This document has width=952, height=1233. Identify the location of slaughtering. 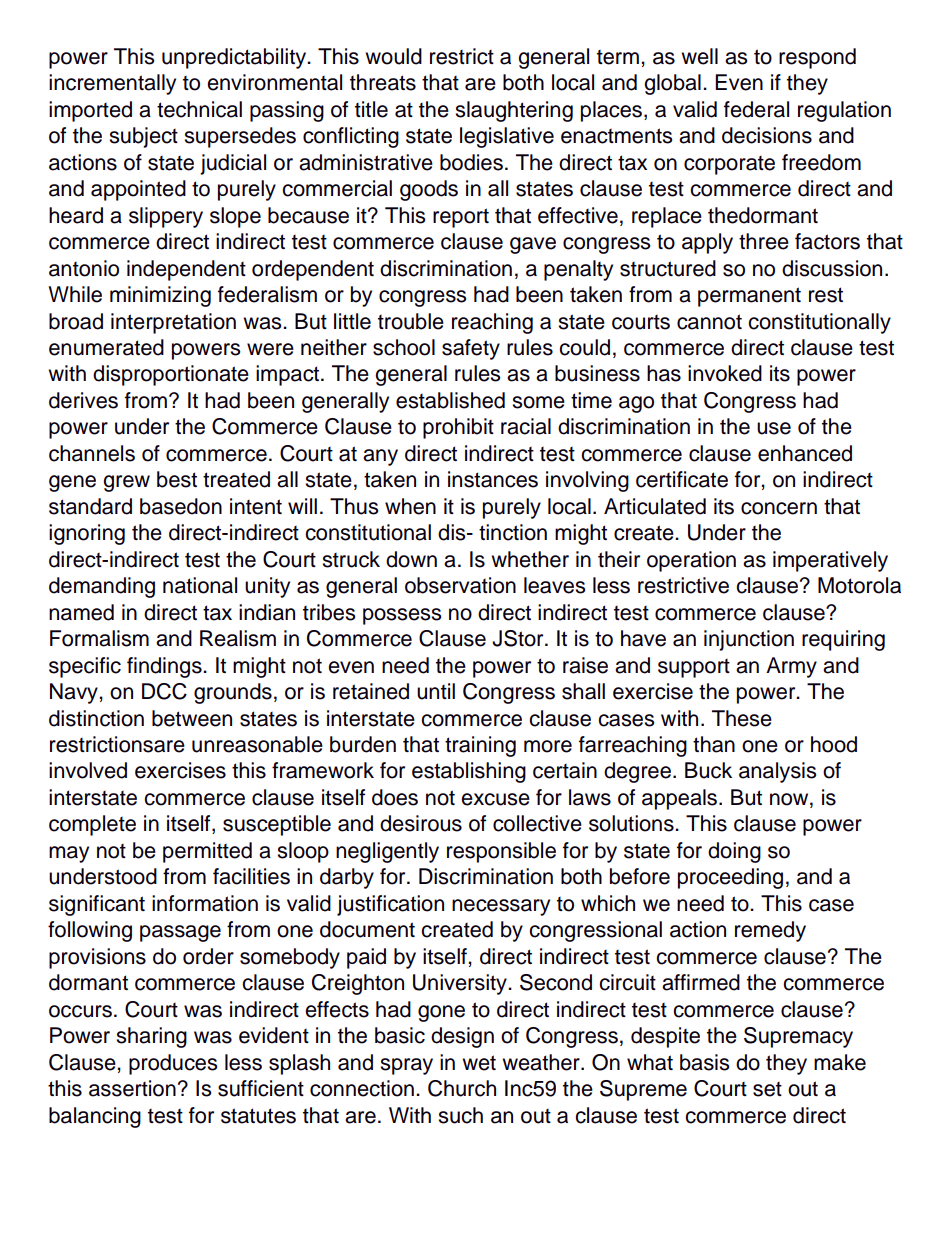
(514, 111).
